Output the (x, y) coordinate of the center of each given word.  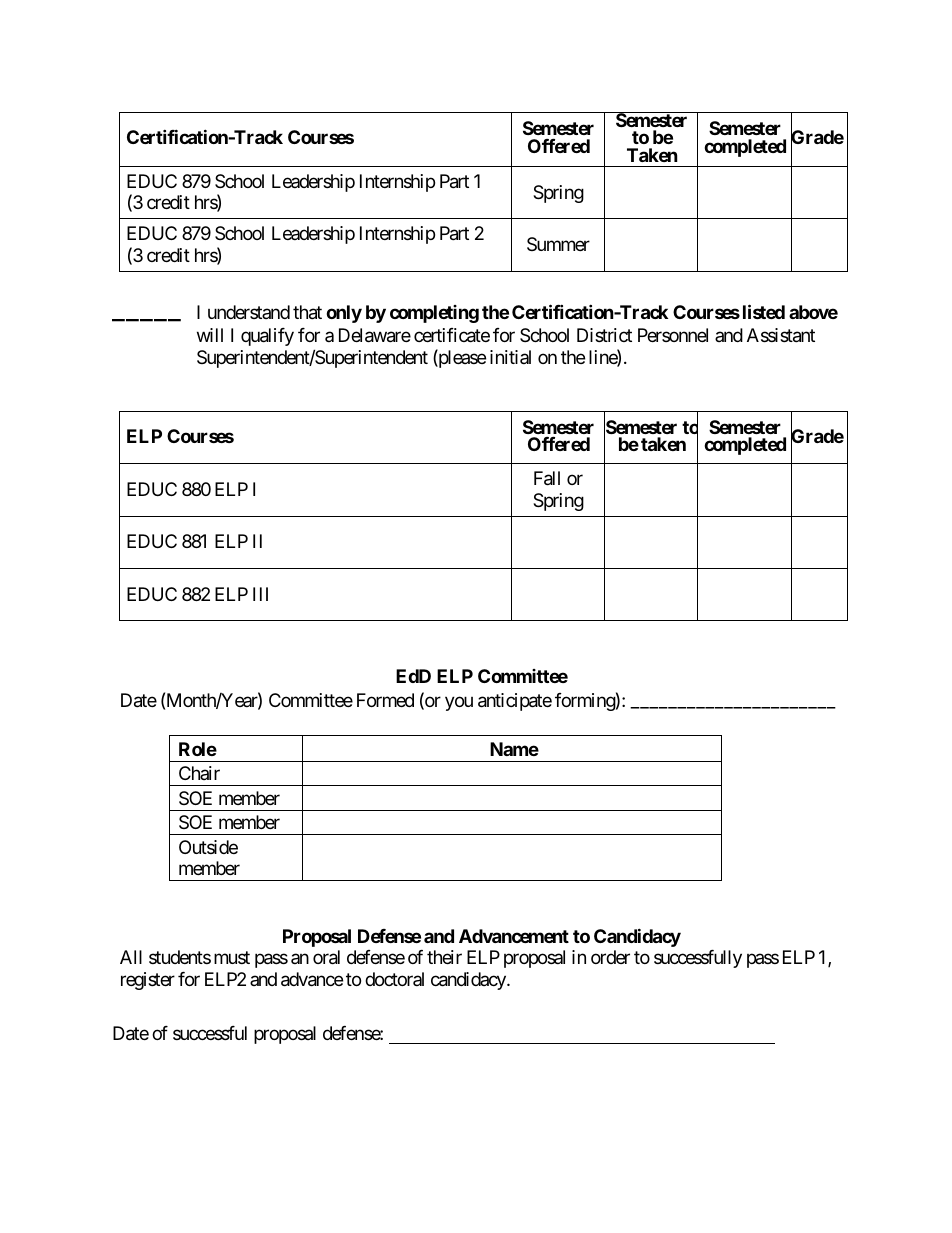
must (232, 958)
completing (434, 314)
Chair (199, 773)
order (610, 957)
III (260, 594)
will (210, 335)
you (459, 703)
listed (764, 311)
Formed (385, 700)
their (444, 957)
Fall (547, 478)
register (148, 981)
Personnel (673, 335)
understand (249, 312)
